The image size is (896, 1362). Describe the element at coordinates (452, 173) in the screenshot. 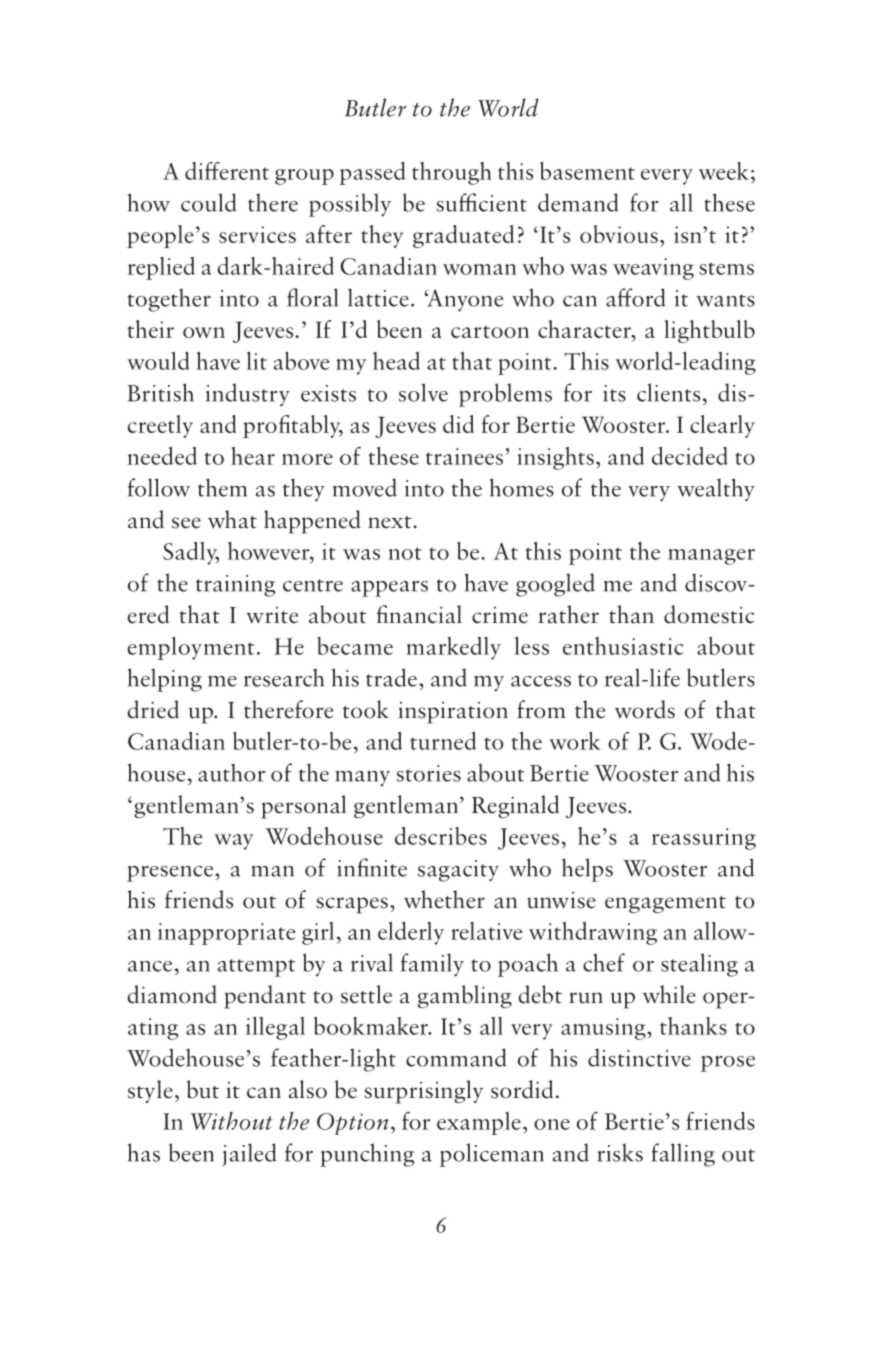

I see `through` at that location.
